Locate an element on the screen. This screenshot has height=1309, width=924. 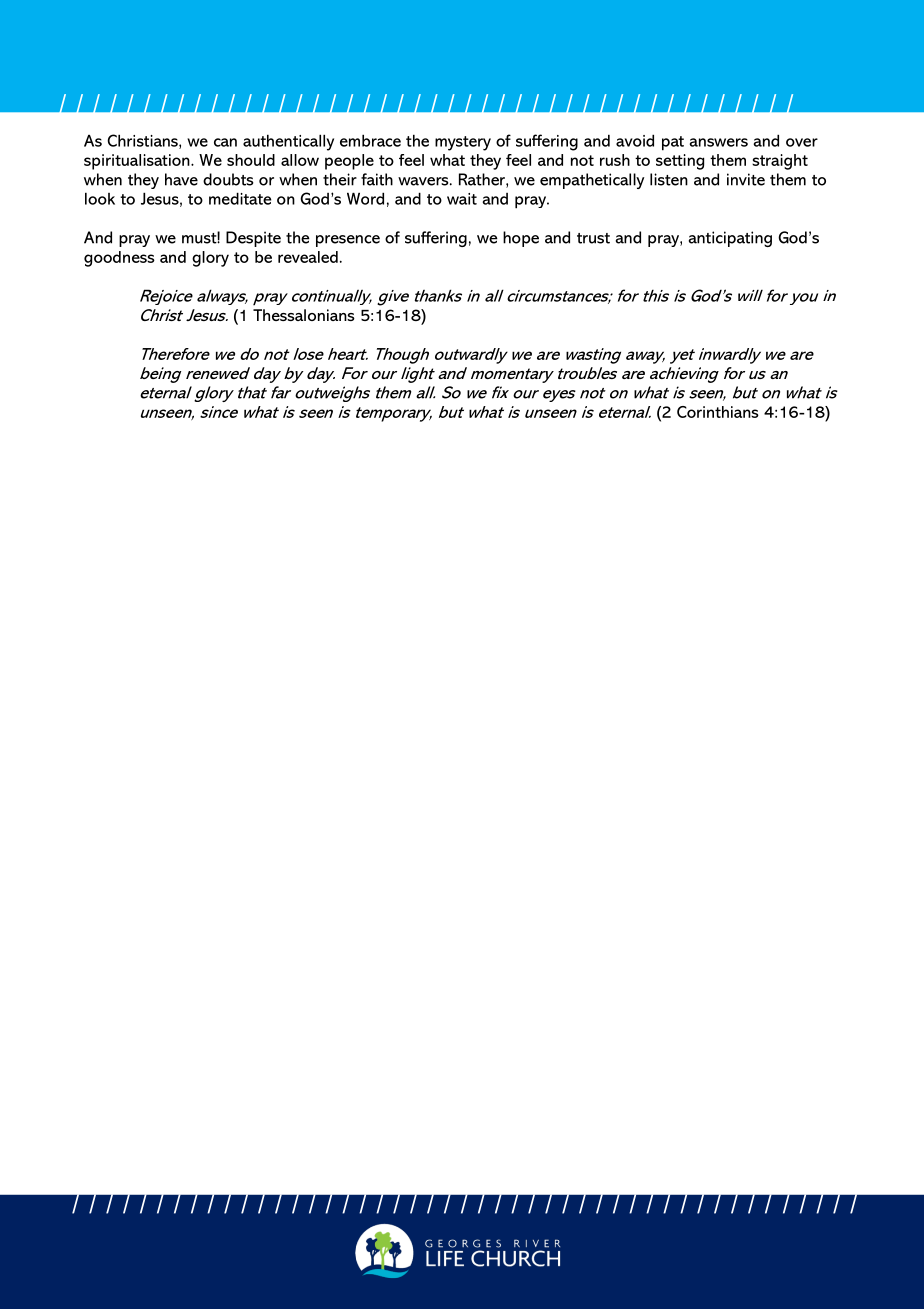
revealed is located at coordinates (308, 257).
